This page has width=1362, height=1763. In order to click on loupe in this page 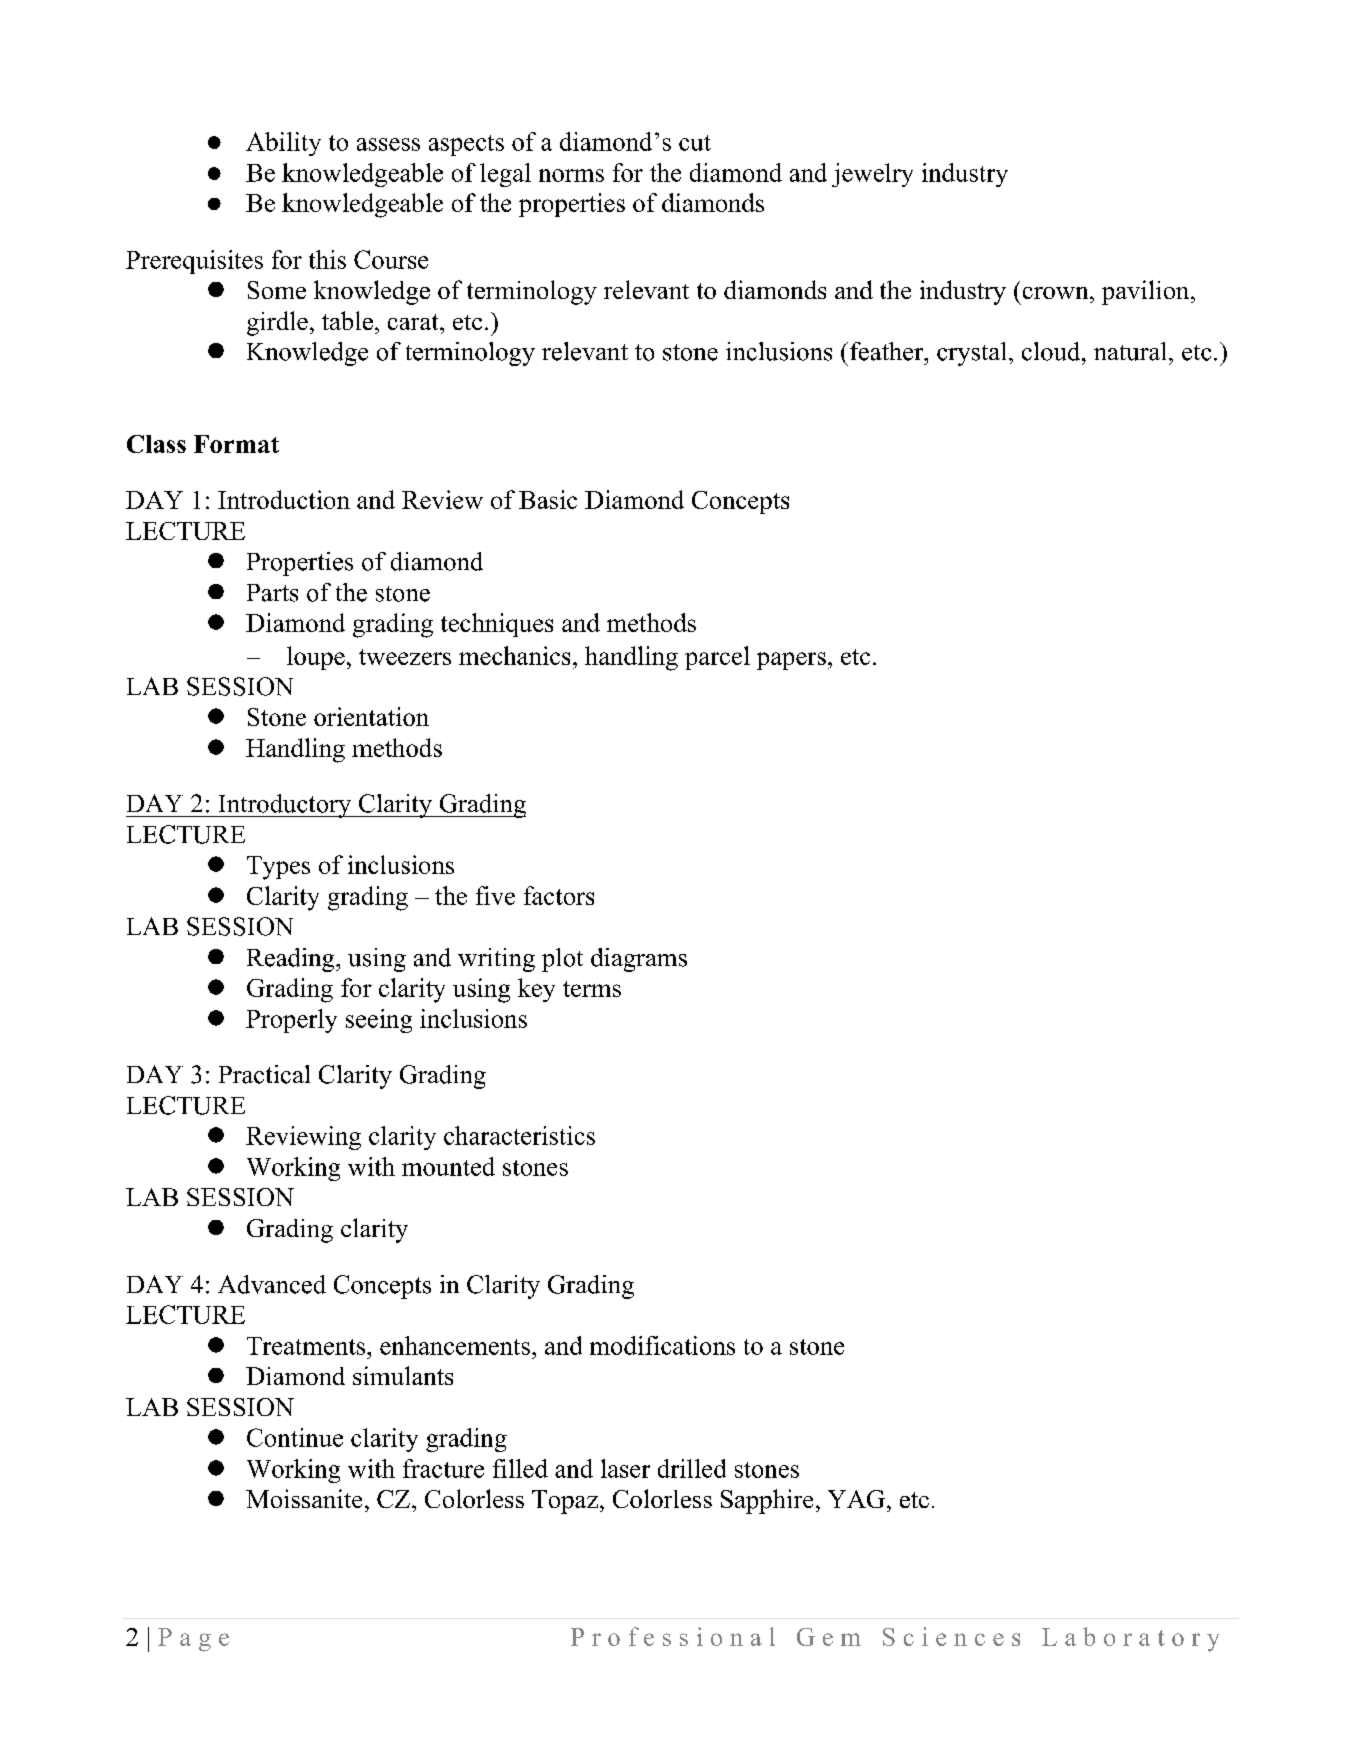, I will do `click(316, 658)`.
